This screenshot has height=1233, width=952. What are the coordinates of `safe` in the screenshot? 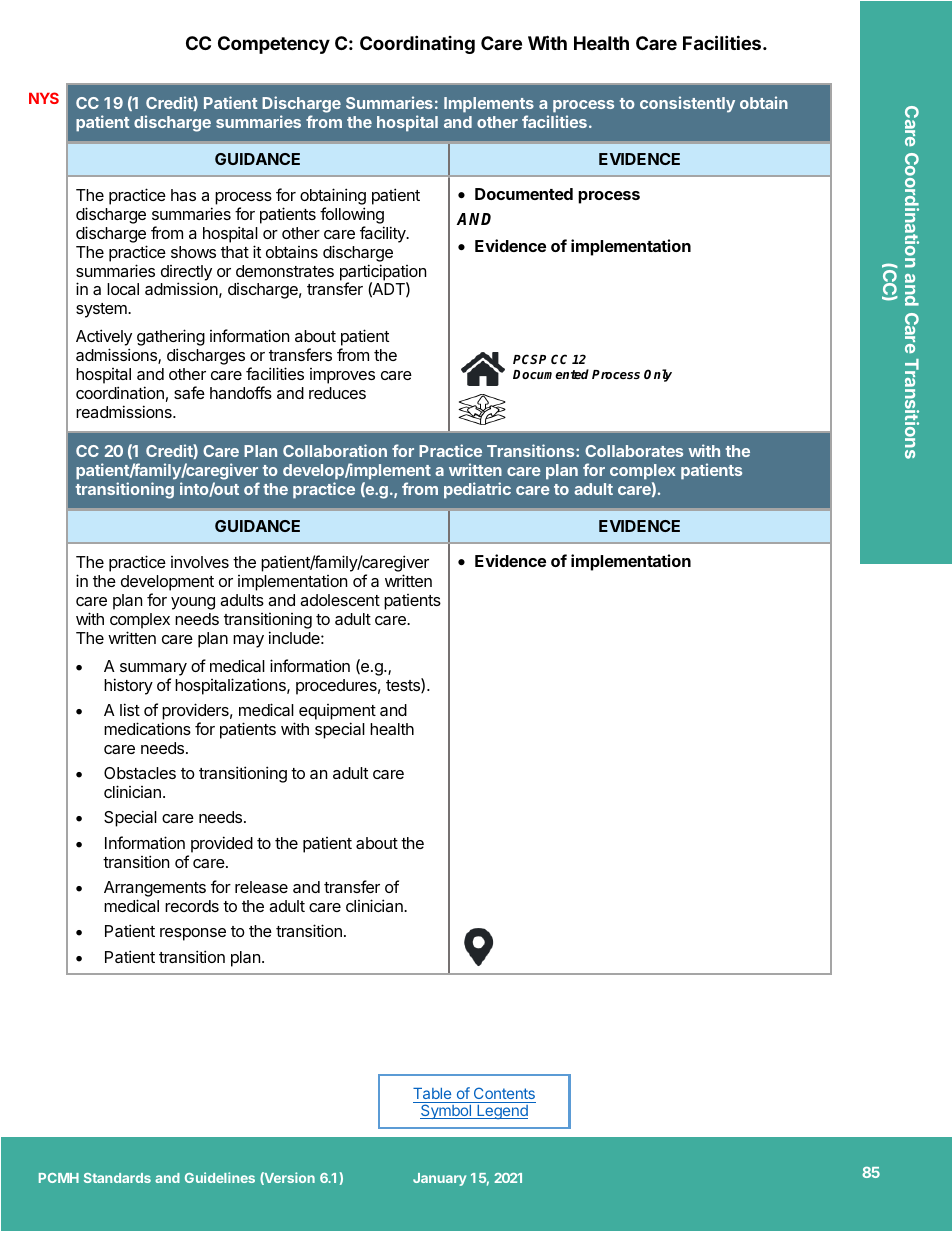 It's located at (189, 392).
